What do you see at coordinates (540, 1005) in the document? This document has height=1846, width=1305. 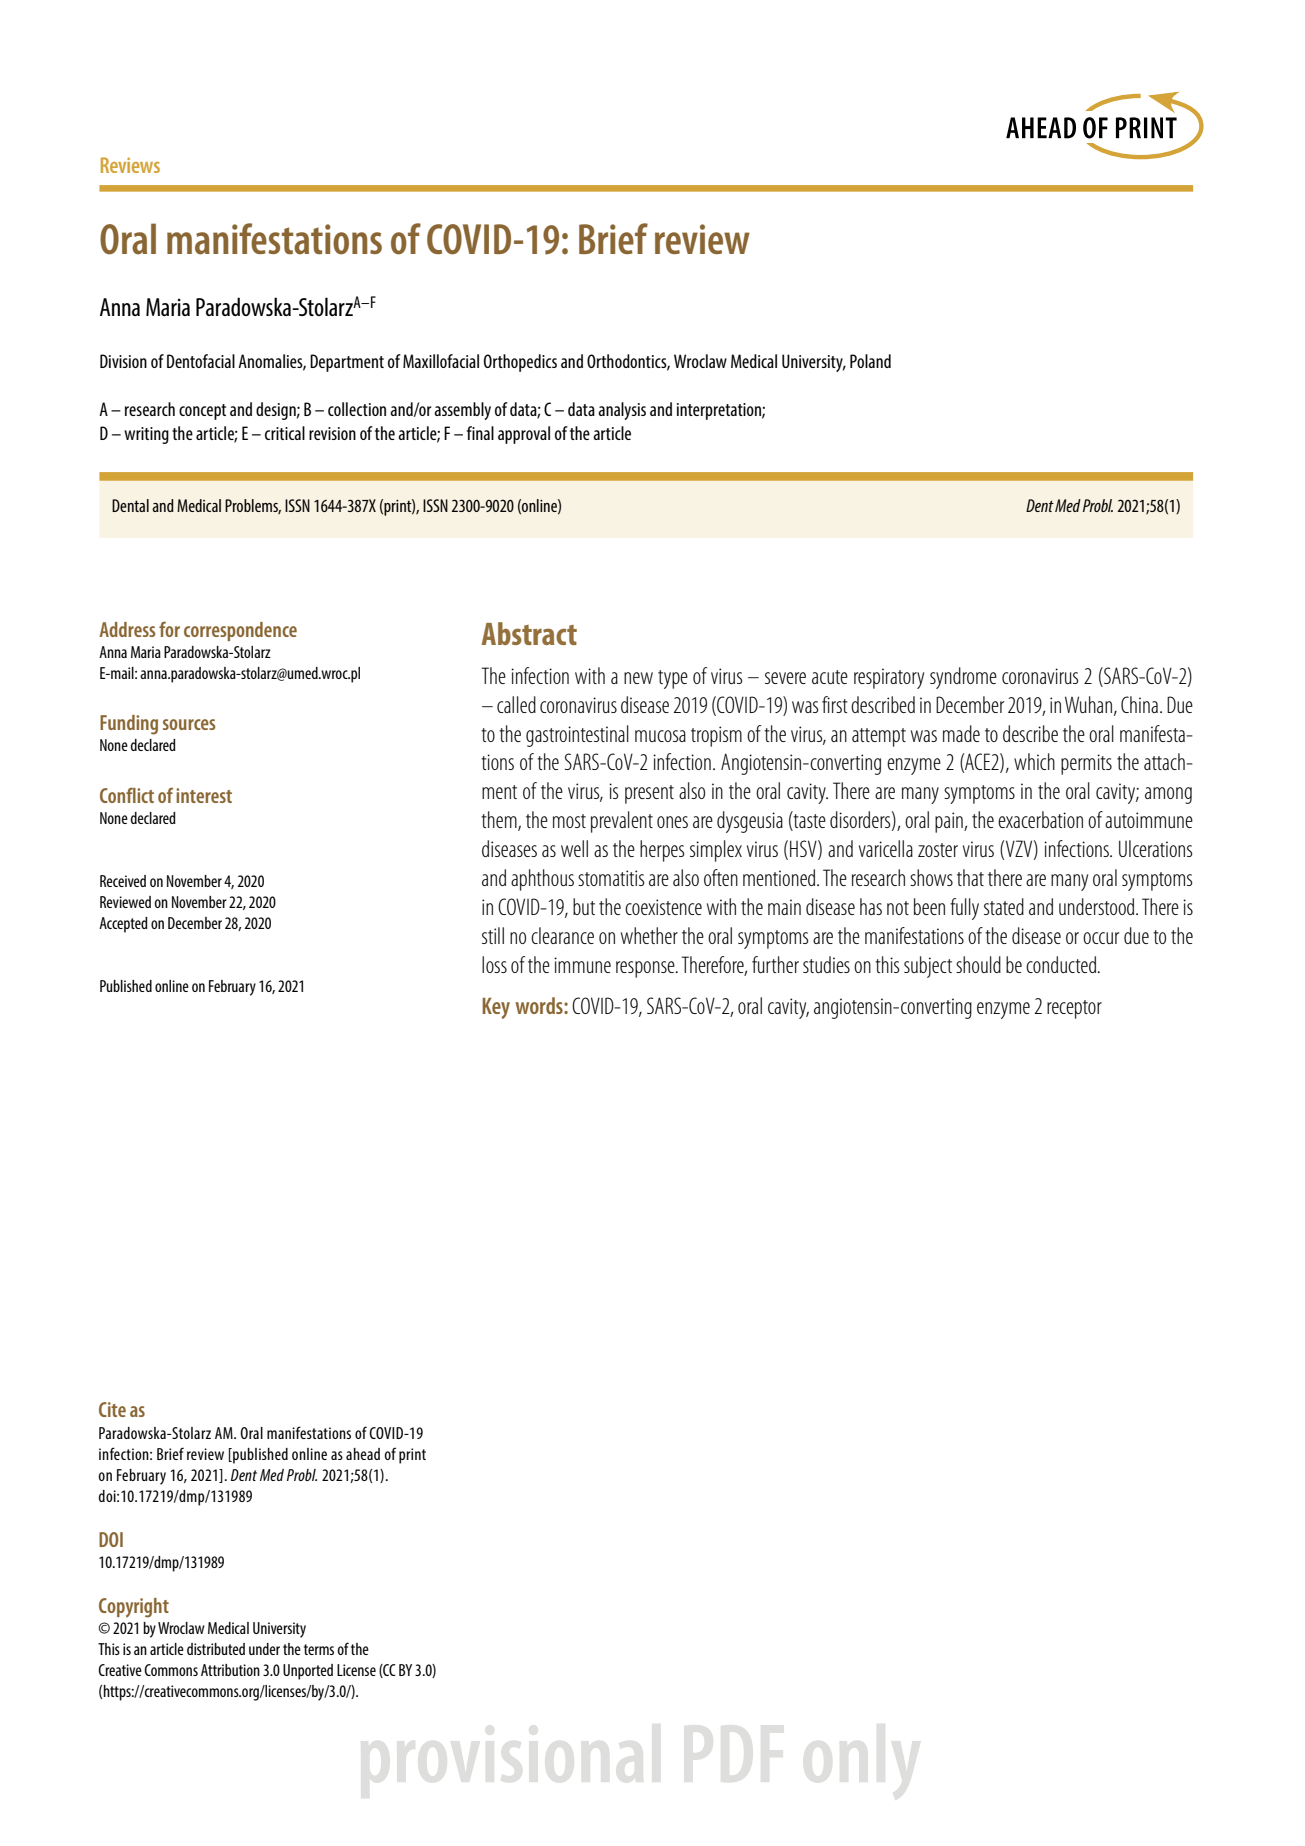 I see `words` at bounding box center [540, 1005].
